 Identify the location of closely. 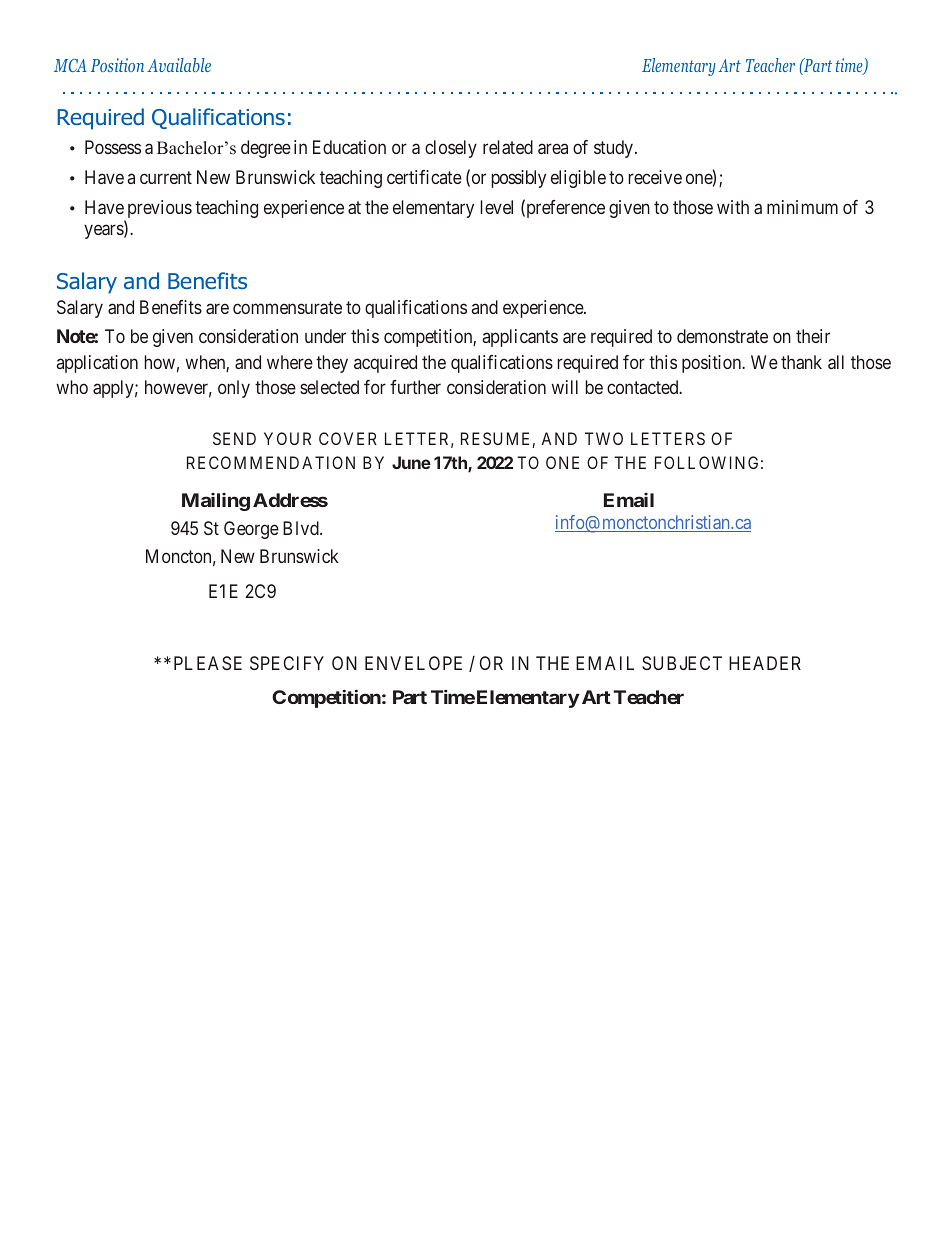
(451, 149).
